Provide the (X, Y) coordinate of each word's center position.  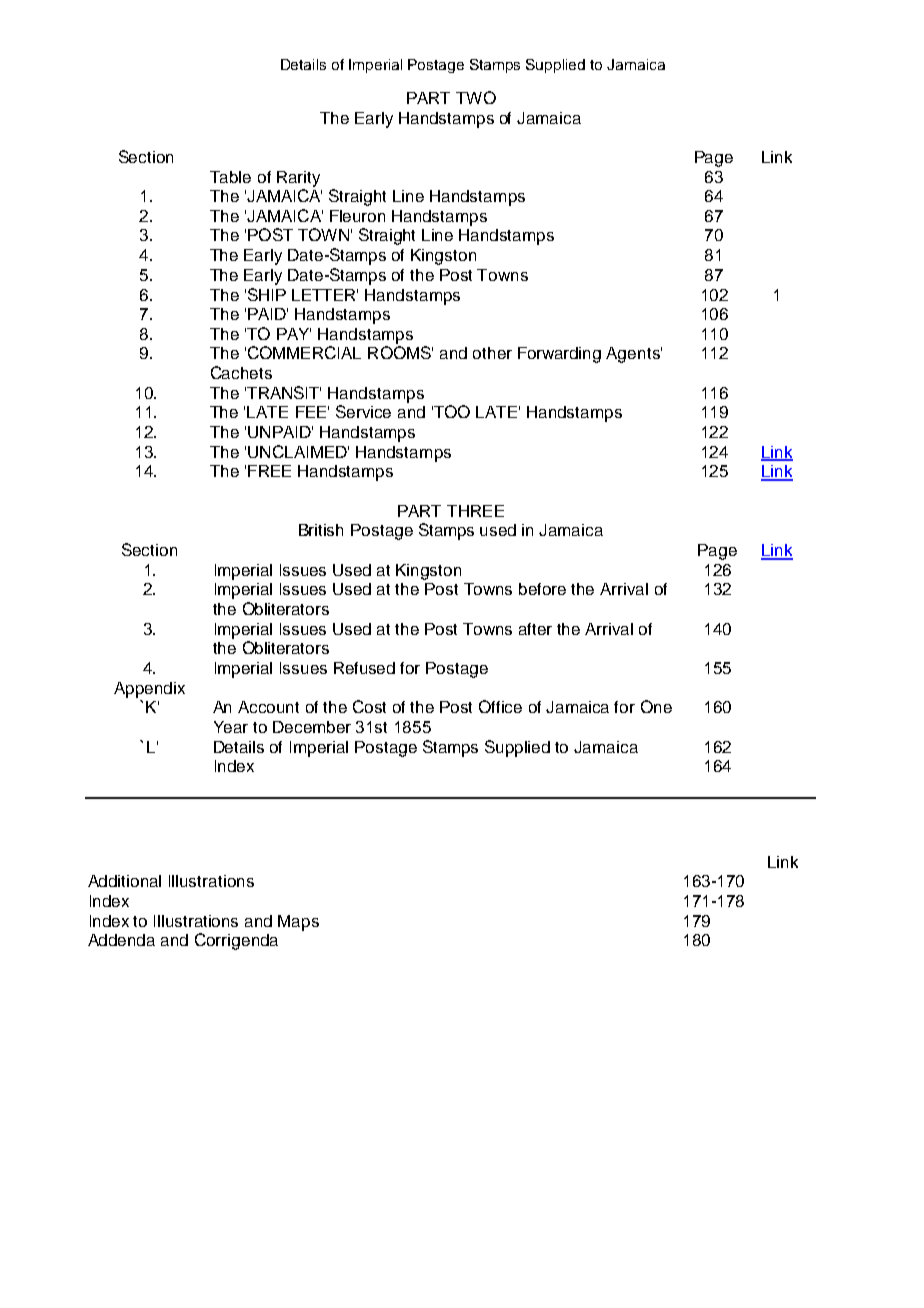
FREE (269, 471)
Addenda (121, 940)
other (492, 353)
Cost (369, 706)
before (542, 589)
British (321, 530)
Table (230, 177)
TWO (476, 97)
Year (231, 727)
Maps (298, 923)
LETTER (325, 295)
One (656, 706)
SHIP (267, 294)
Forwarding (559, 355)
